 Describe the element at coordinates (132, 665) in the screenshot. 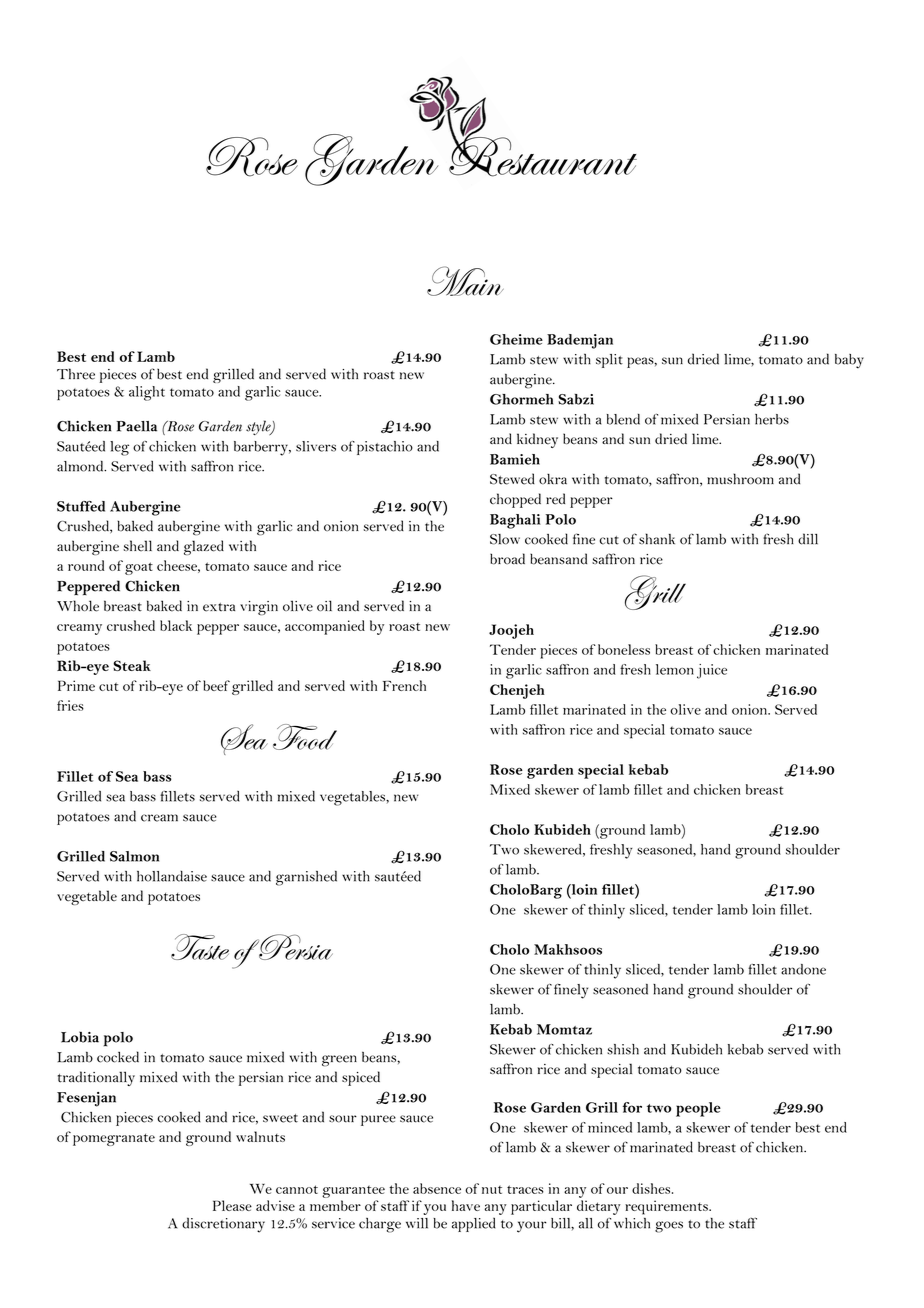

I see `Steak` at that location.
